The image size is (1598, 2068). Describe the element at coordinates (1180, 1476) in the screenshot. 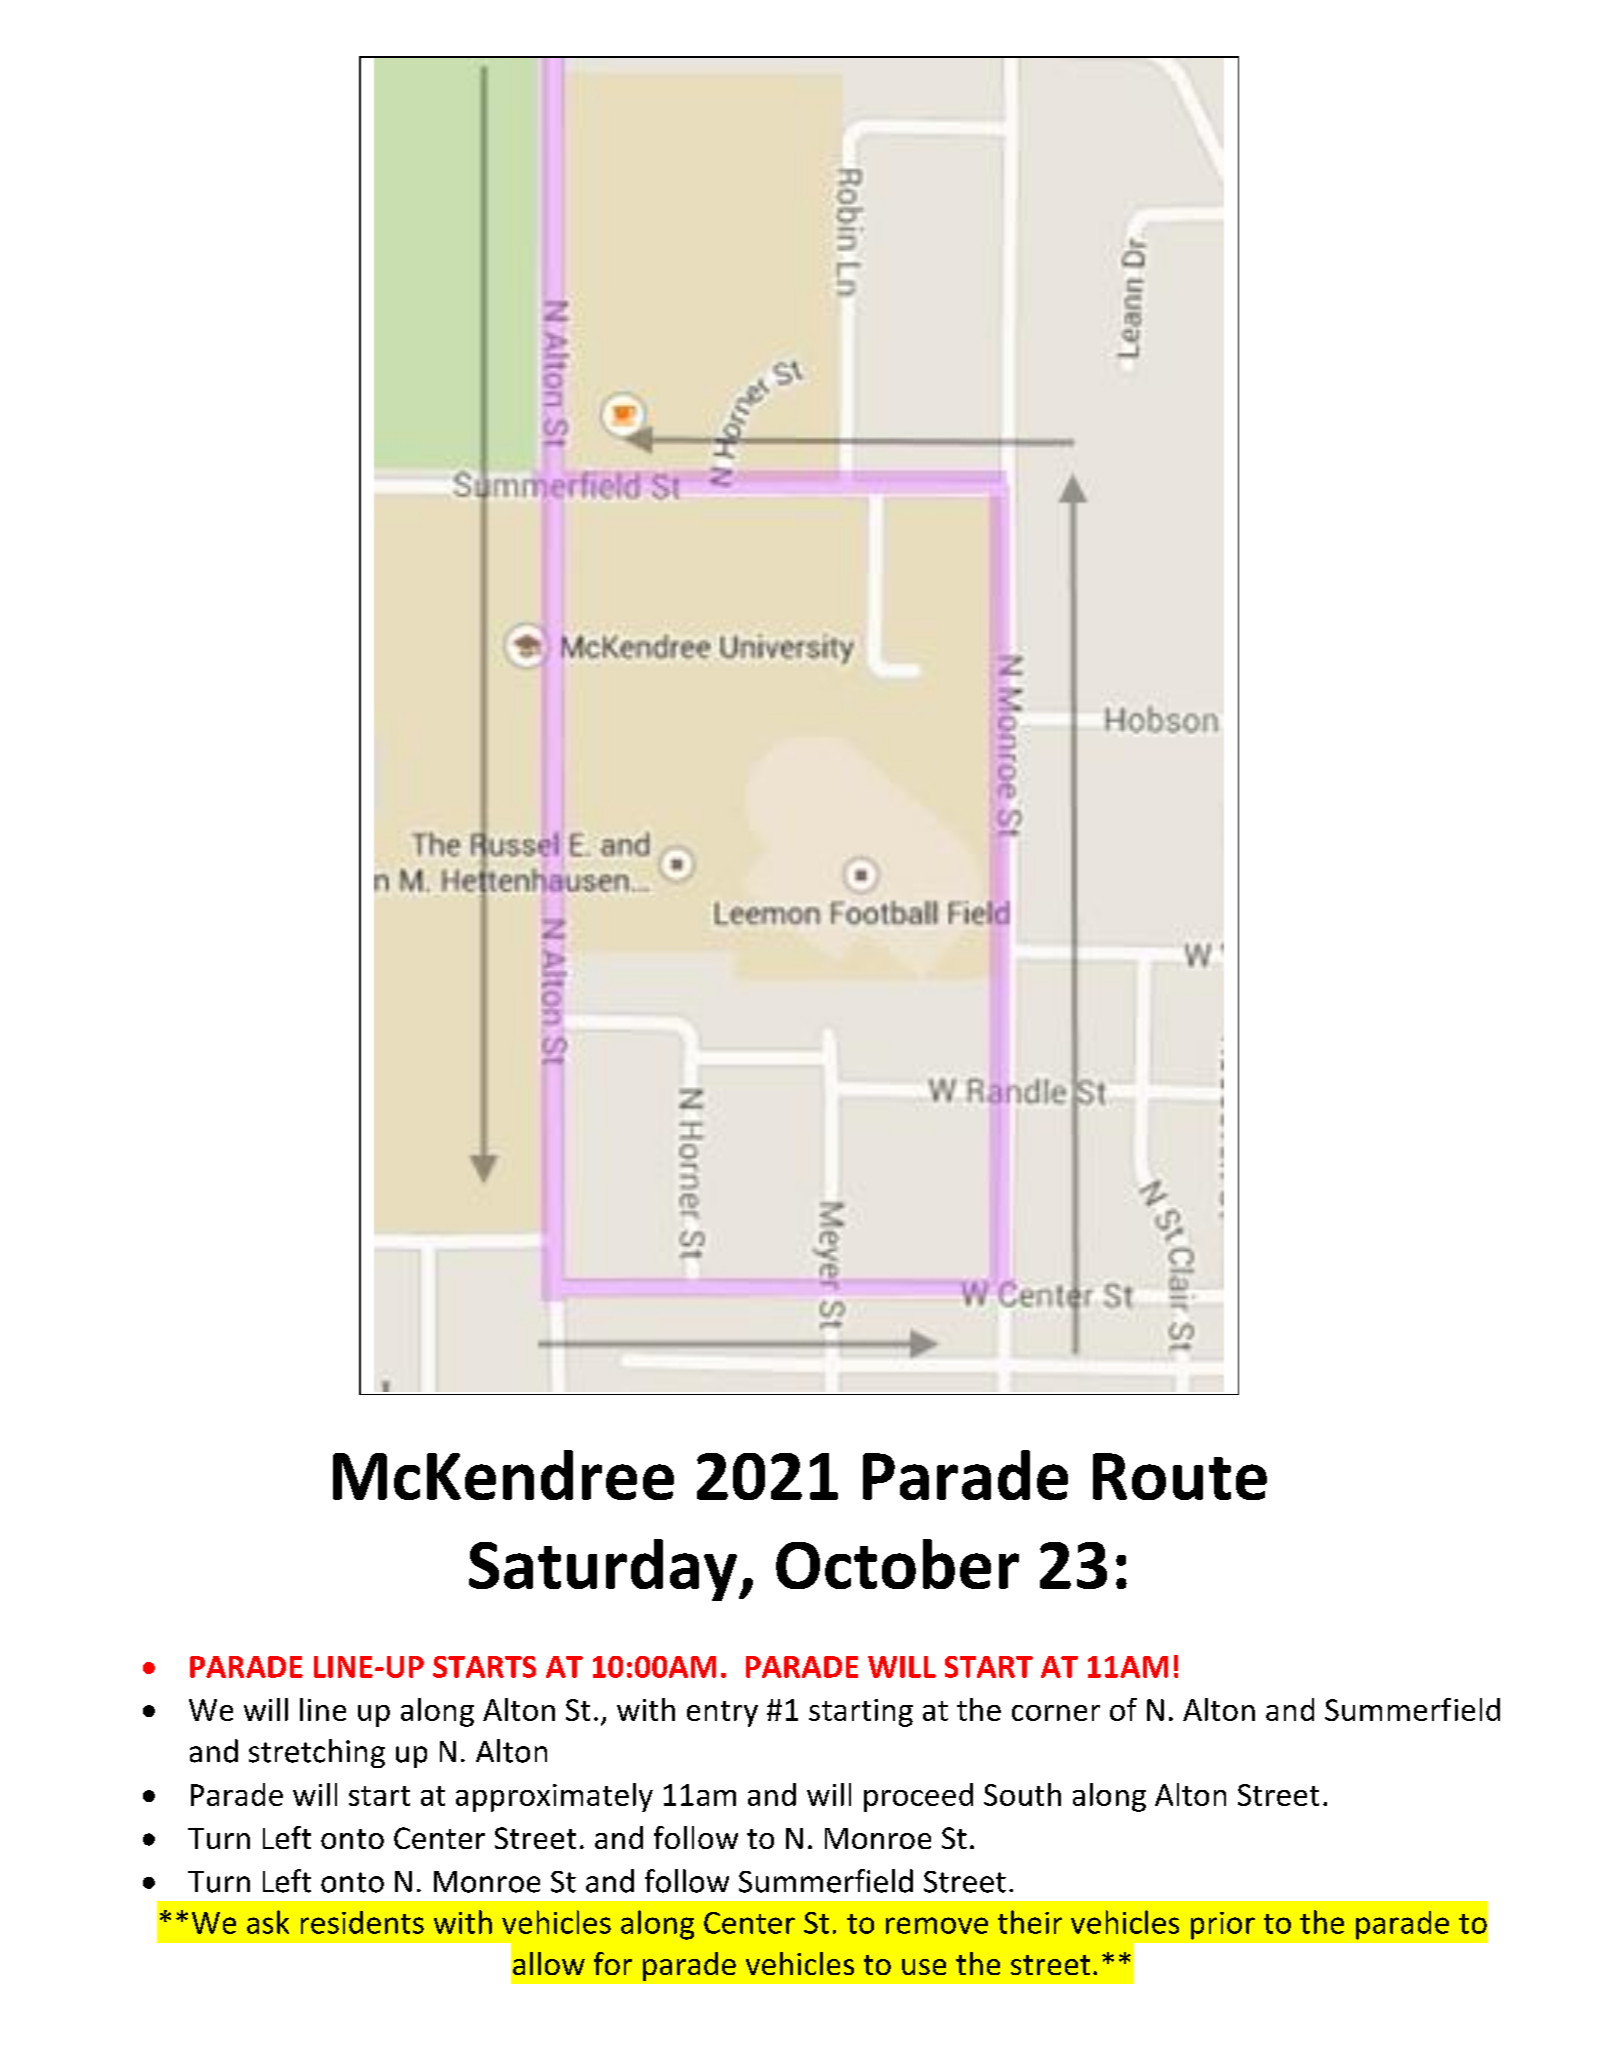

I see `Route` at that location.
